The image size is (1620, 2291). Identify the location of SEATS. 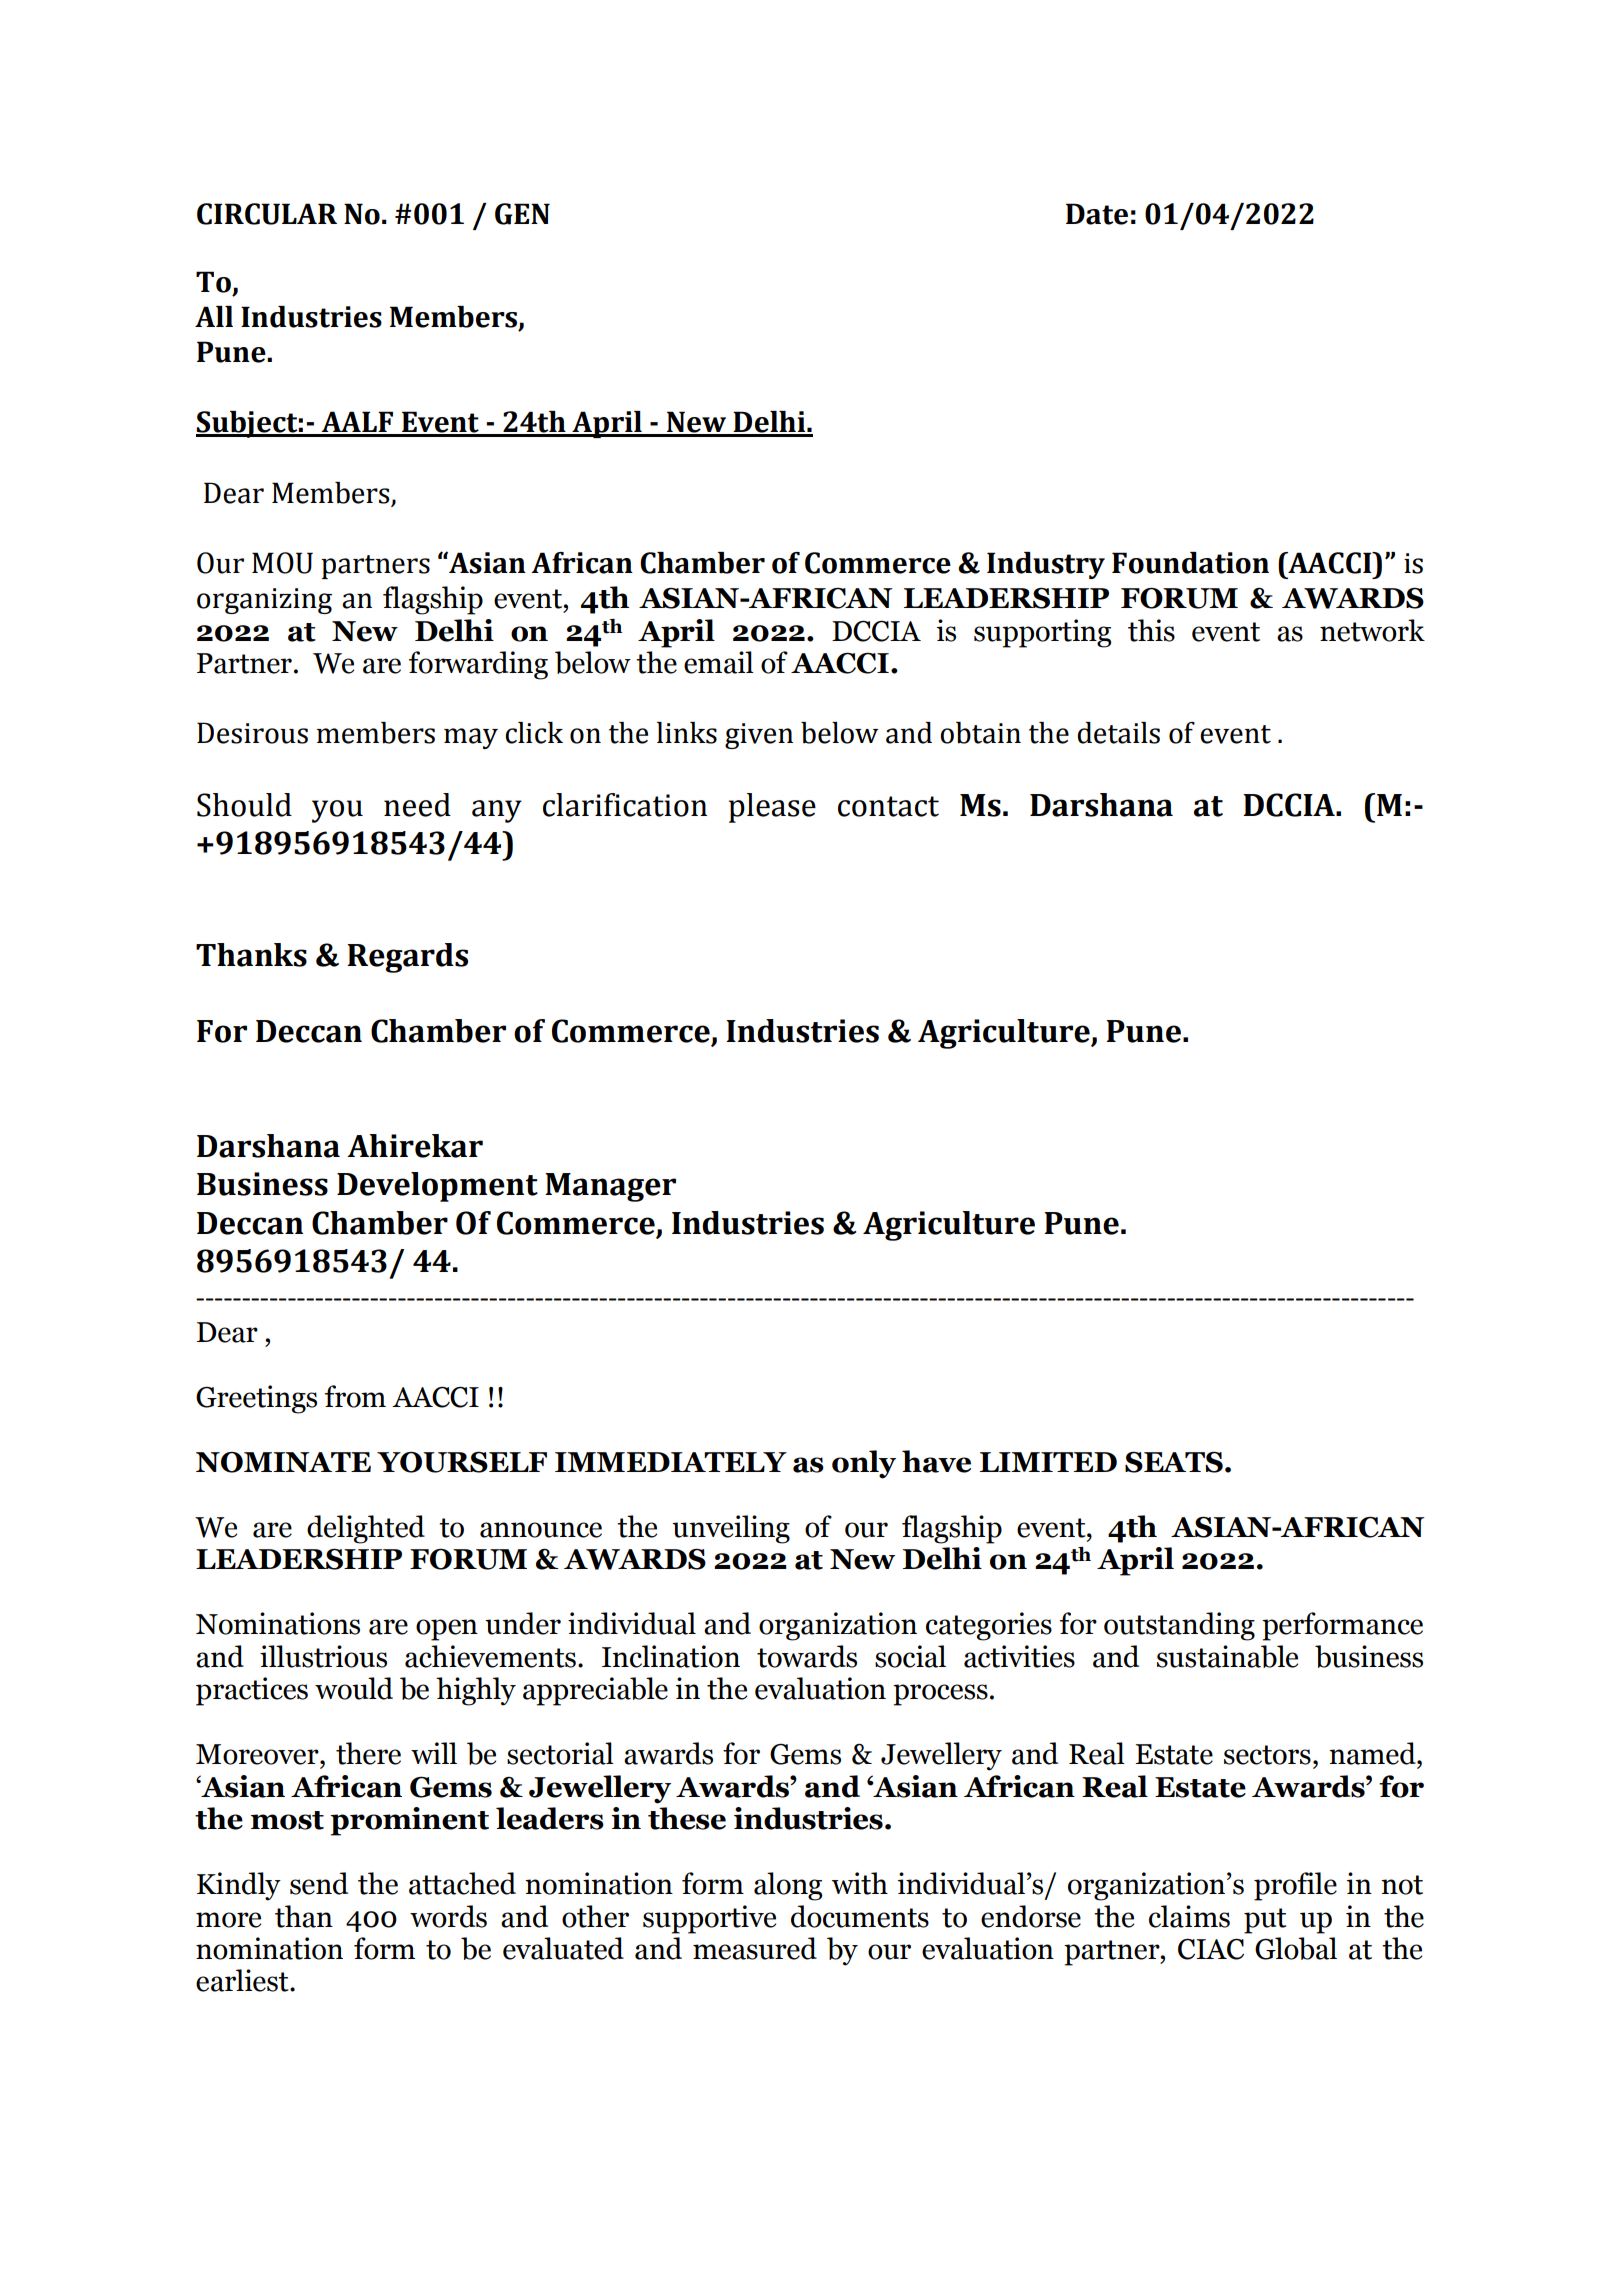
(1174, 1462).
